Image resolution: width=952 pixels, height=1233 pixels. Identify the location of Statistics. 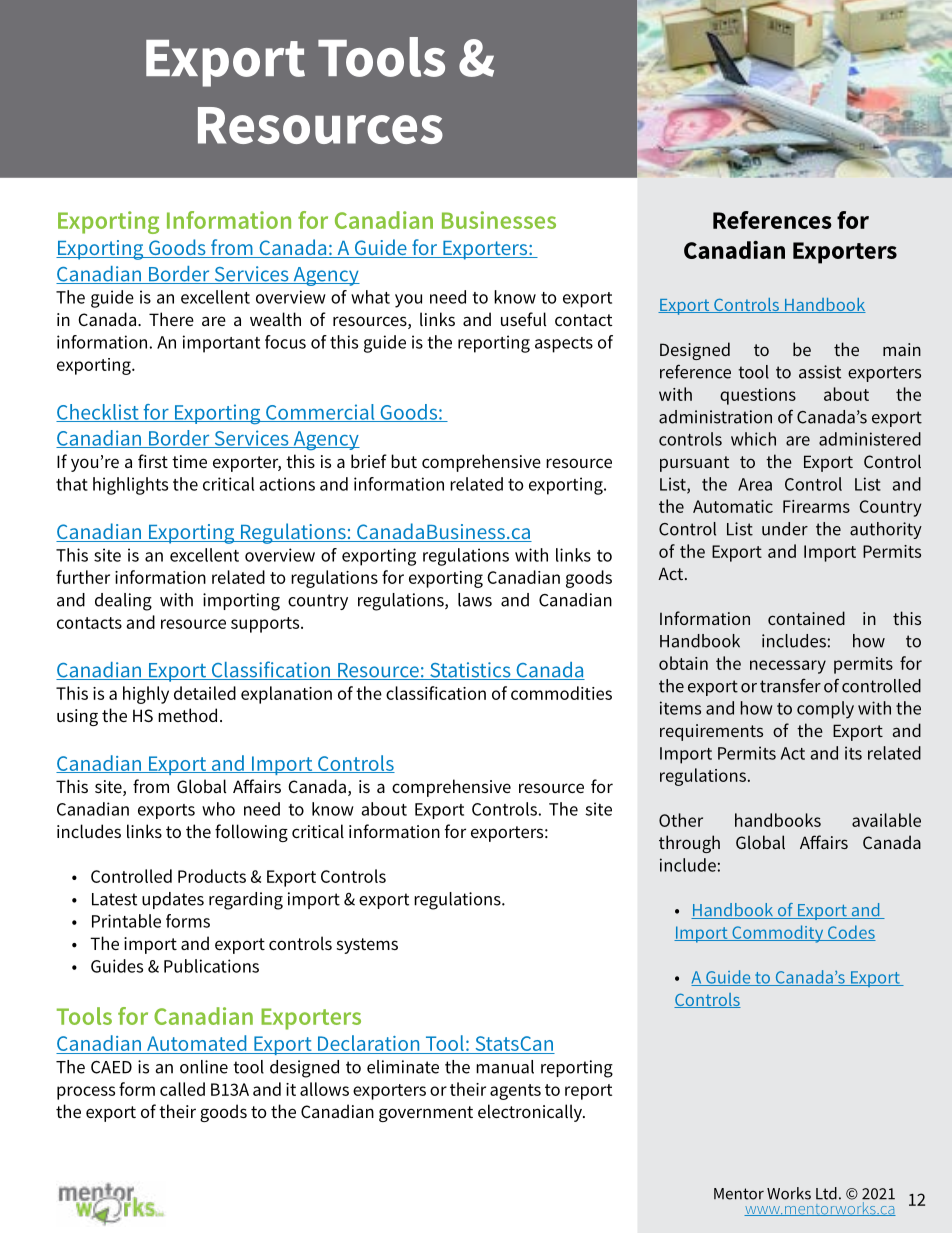
(470, 671).
